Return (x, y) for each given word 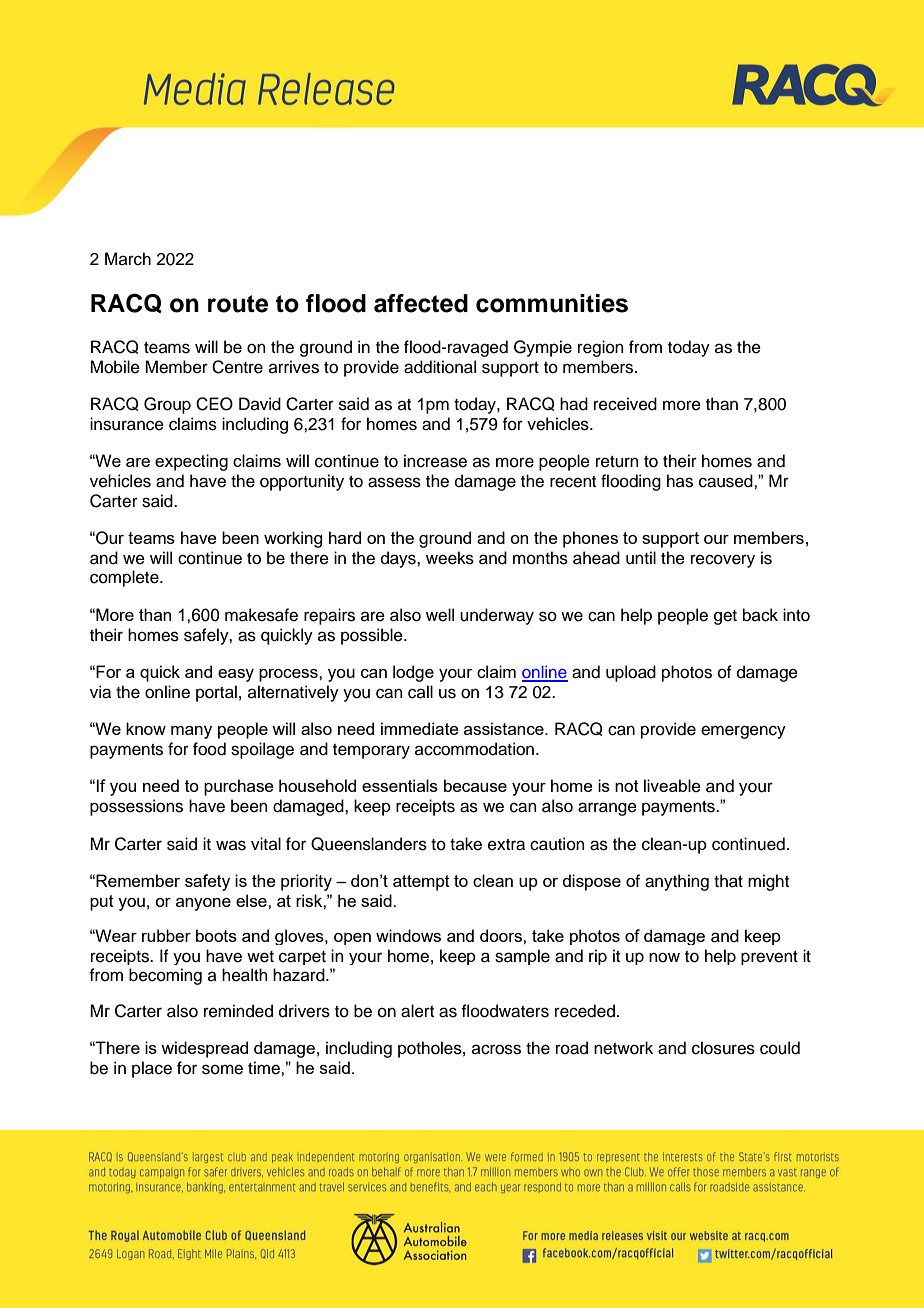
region (601, 348)
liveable (672, 786)
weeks (450, 558)
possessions (136, 807)
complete (125, 578)
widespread (204, 1049)
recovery (723, 561)
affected (421, 303)
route (238, 304)
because (475, 785)
